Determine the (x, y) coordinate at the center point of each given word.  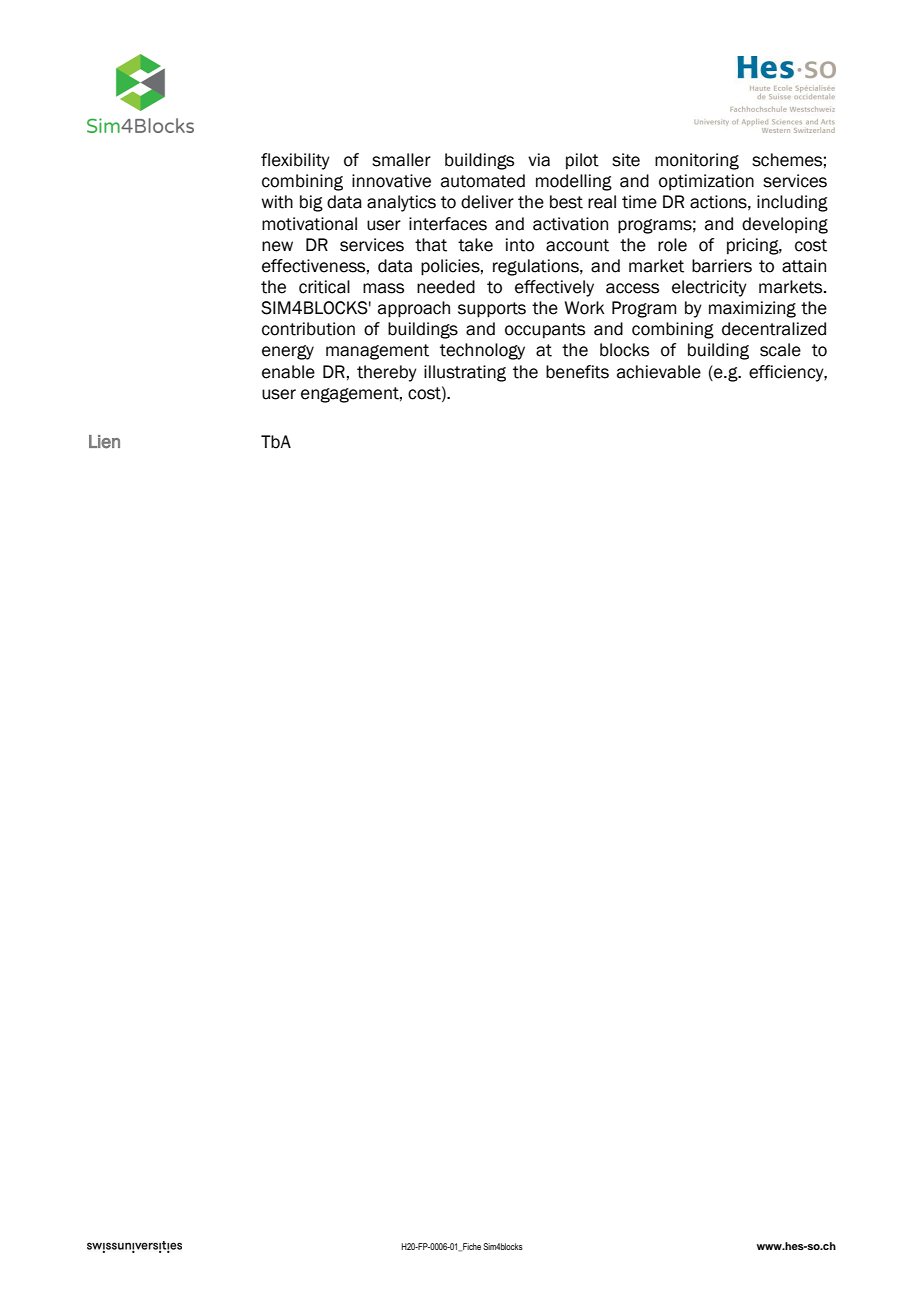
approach (414, 309)
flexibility (295, 161)
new (277, 246)
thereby (387, 373)
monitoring (697, 161)
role (672, 245)
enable (288, 372)
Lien (104, 442)
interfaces (448, 224)
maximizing (752, 309)
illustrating (465, 373)
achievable (659, 372)
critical (324, 287)
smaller (401, 160)
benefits (577, 372)
